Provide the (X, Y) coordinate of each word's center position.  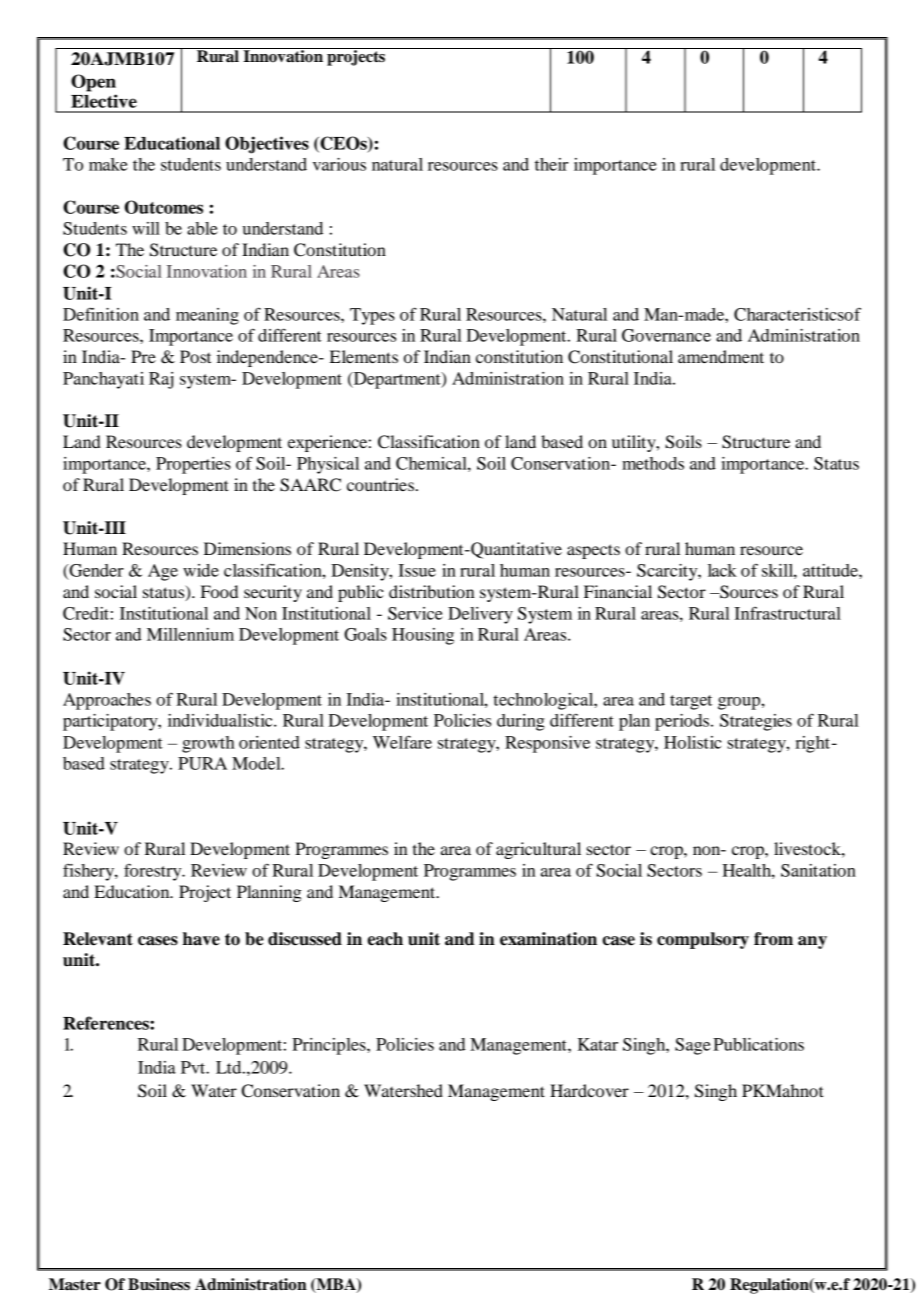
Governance (666, 335)
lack (722, 570)
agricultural (538, 850)
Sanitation (818, 870)
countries (380, 484)
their (551, 164)
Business (159, 1284)
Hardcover (589, 1090)
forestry (154, 872)
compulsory (703, 940)
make (108, 164)
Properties (193, 465)
